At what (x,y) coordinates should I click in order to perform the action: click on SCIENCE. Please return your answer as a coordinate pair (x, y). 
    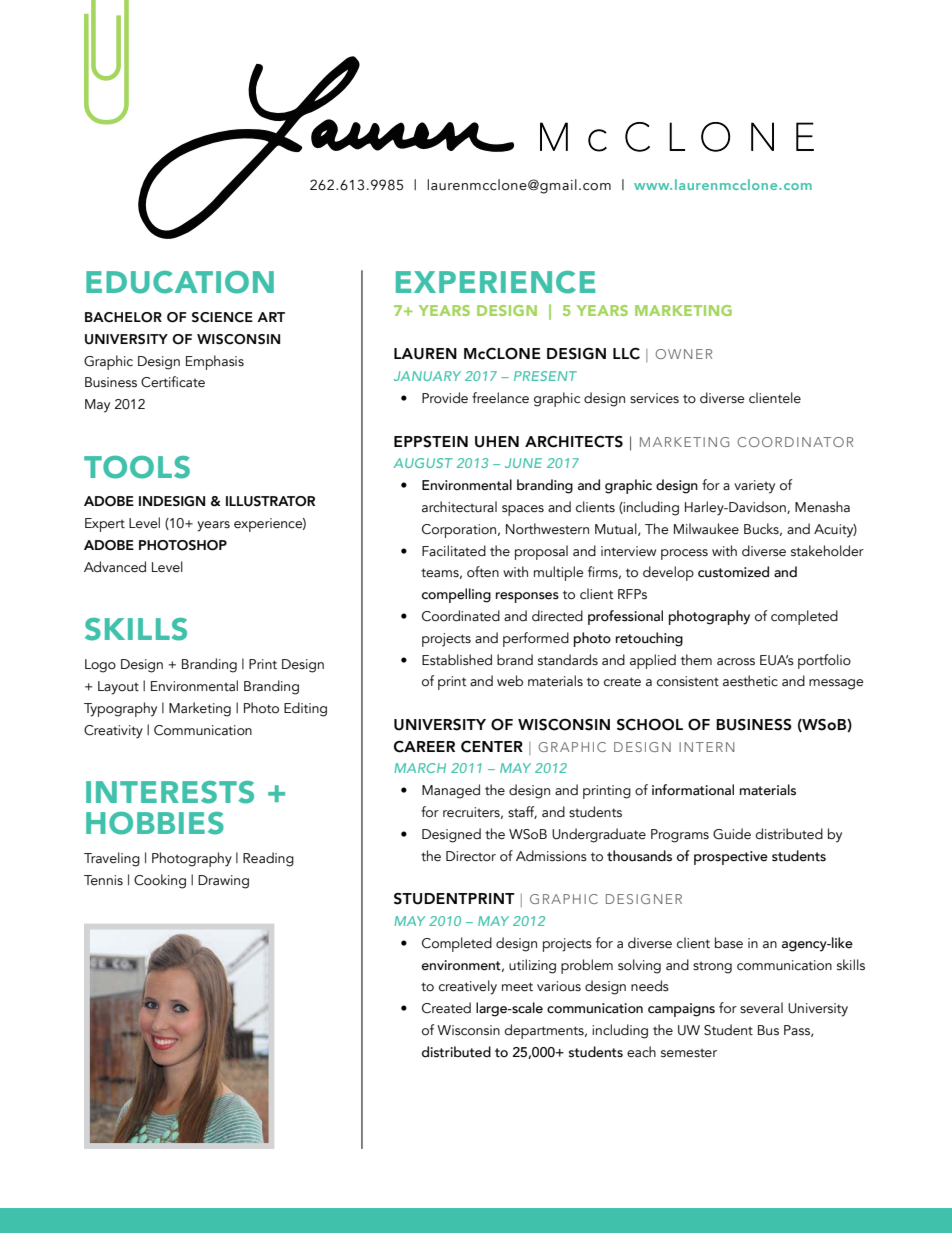
    Looking at the image, I should click on (222, 317).
